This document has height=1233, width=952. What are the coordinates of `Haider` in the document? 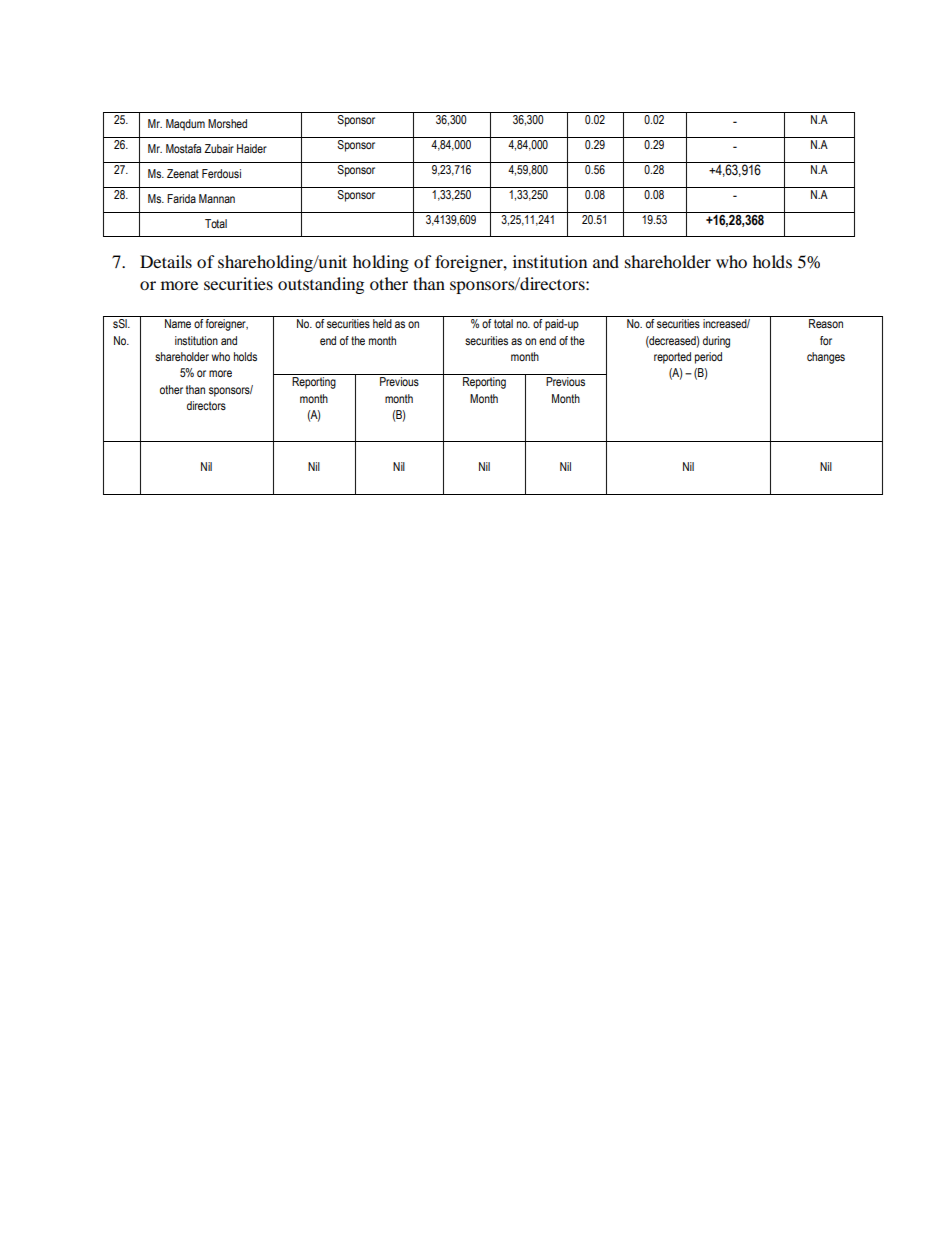 It's located at (252, 148).
